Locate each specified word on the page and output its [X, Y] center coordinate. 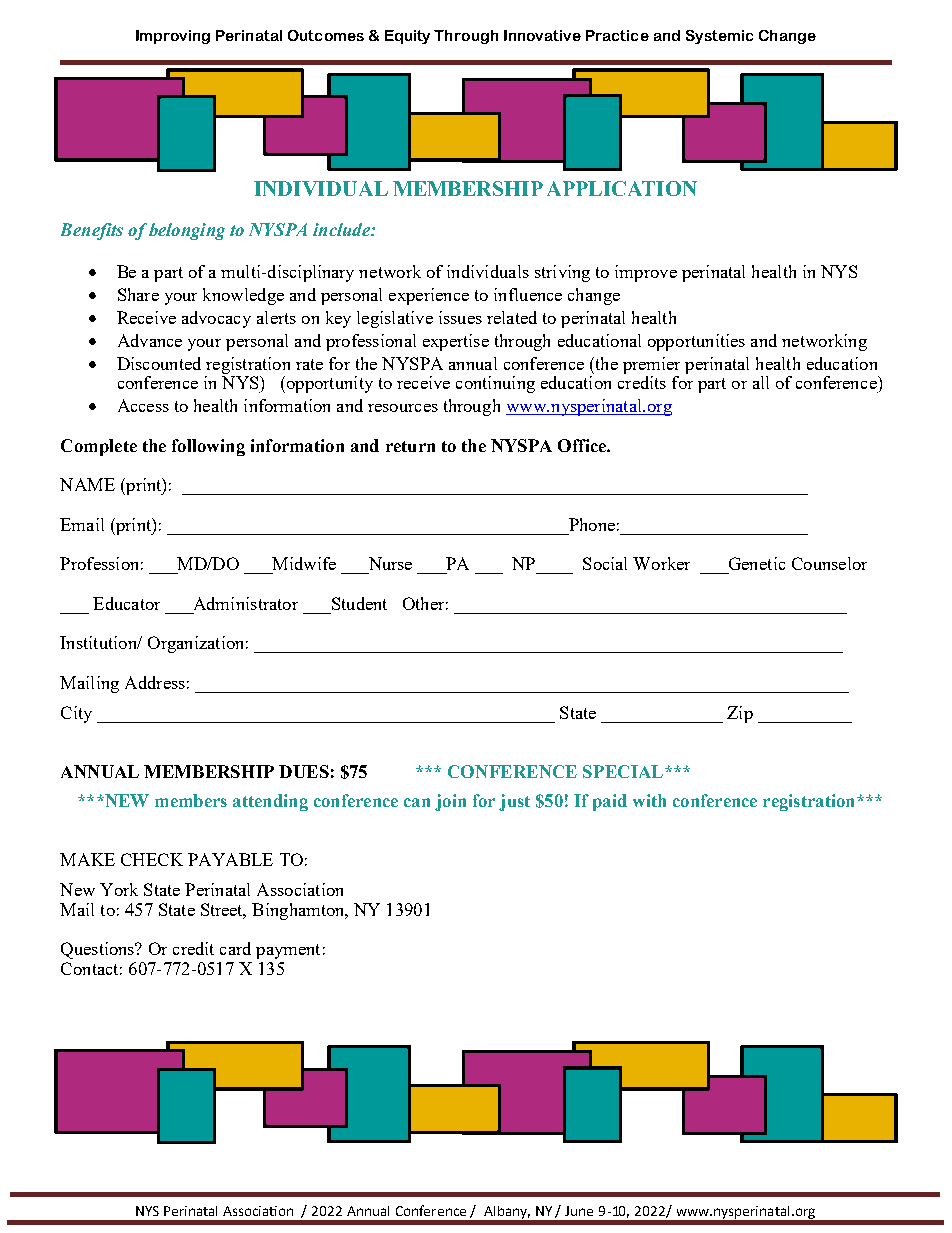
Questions [99, 950]
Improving [173, 37]
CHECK [152, 859]
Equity [407, 37]
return [410, 446]
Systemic [719, 37]
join [450, 802]
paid [610, 802]
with [649, 800]
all [761, 382]
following [208, 447]
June [579, 1211]
